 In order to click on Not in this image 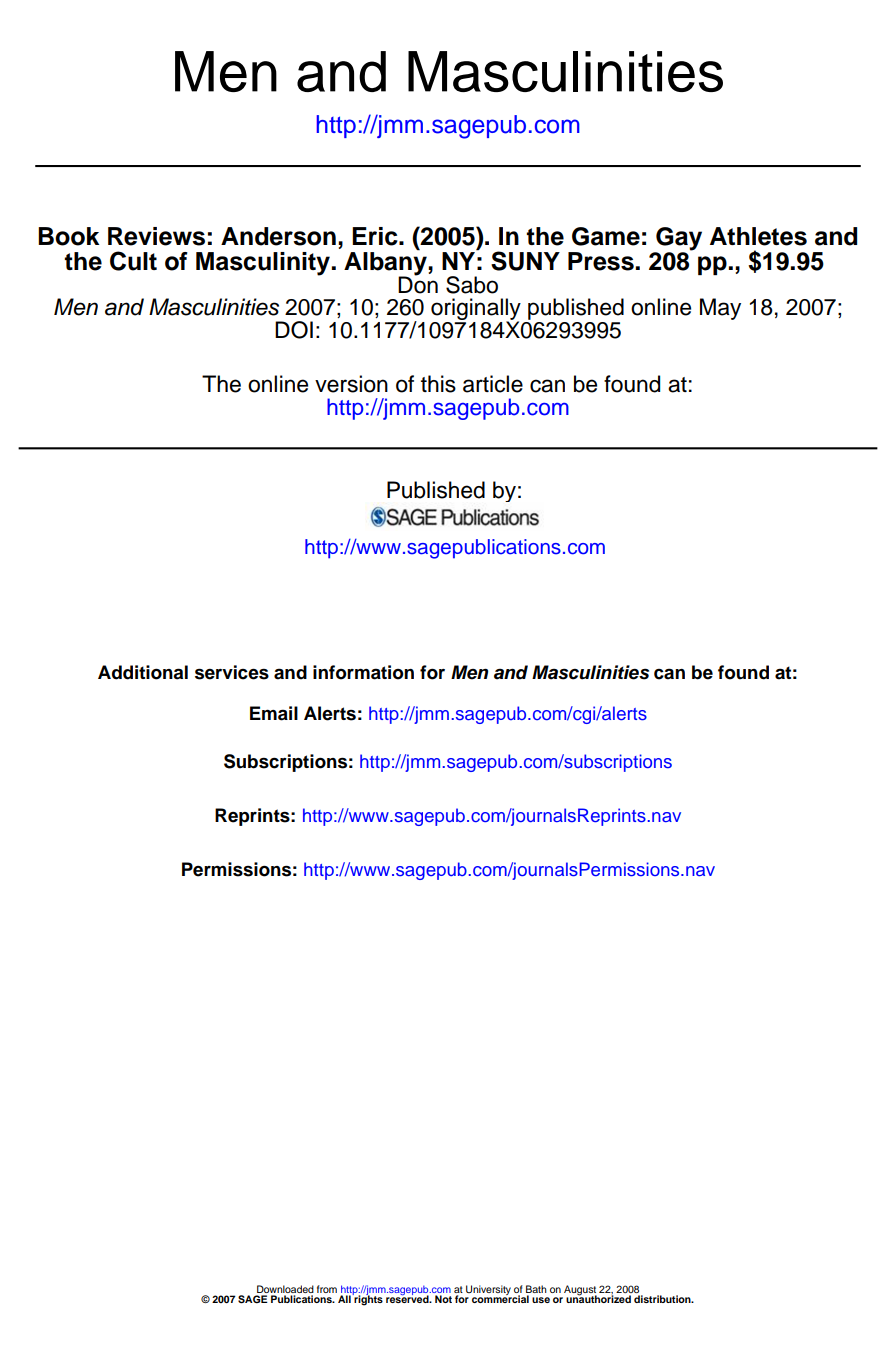, I will do `click(443, 1299)`.
